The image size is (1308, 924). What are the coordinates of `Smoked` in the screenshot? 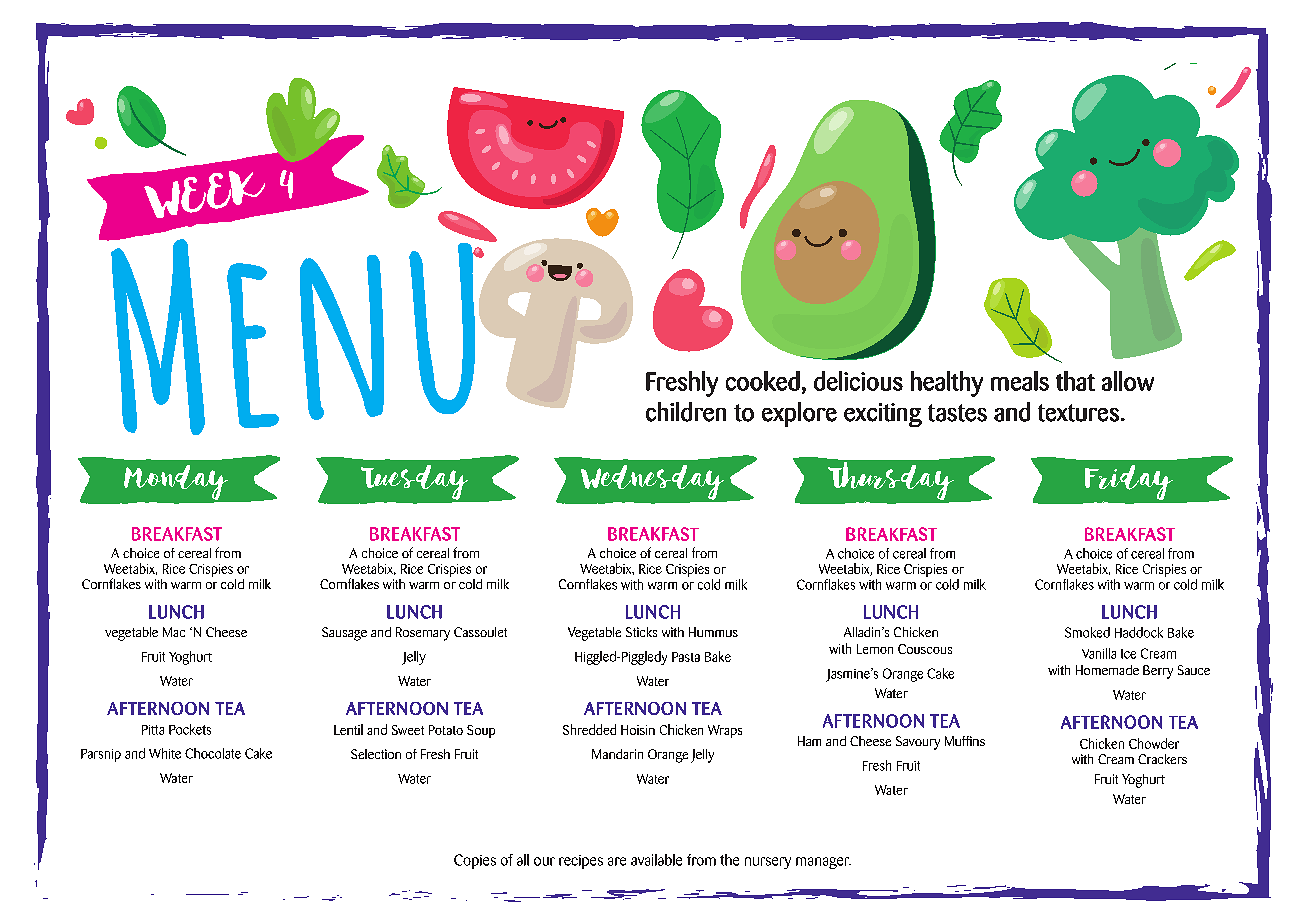 It's located at (1087, 632).
